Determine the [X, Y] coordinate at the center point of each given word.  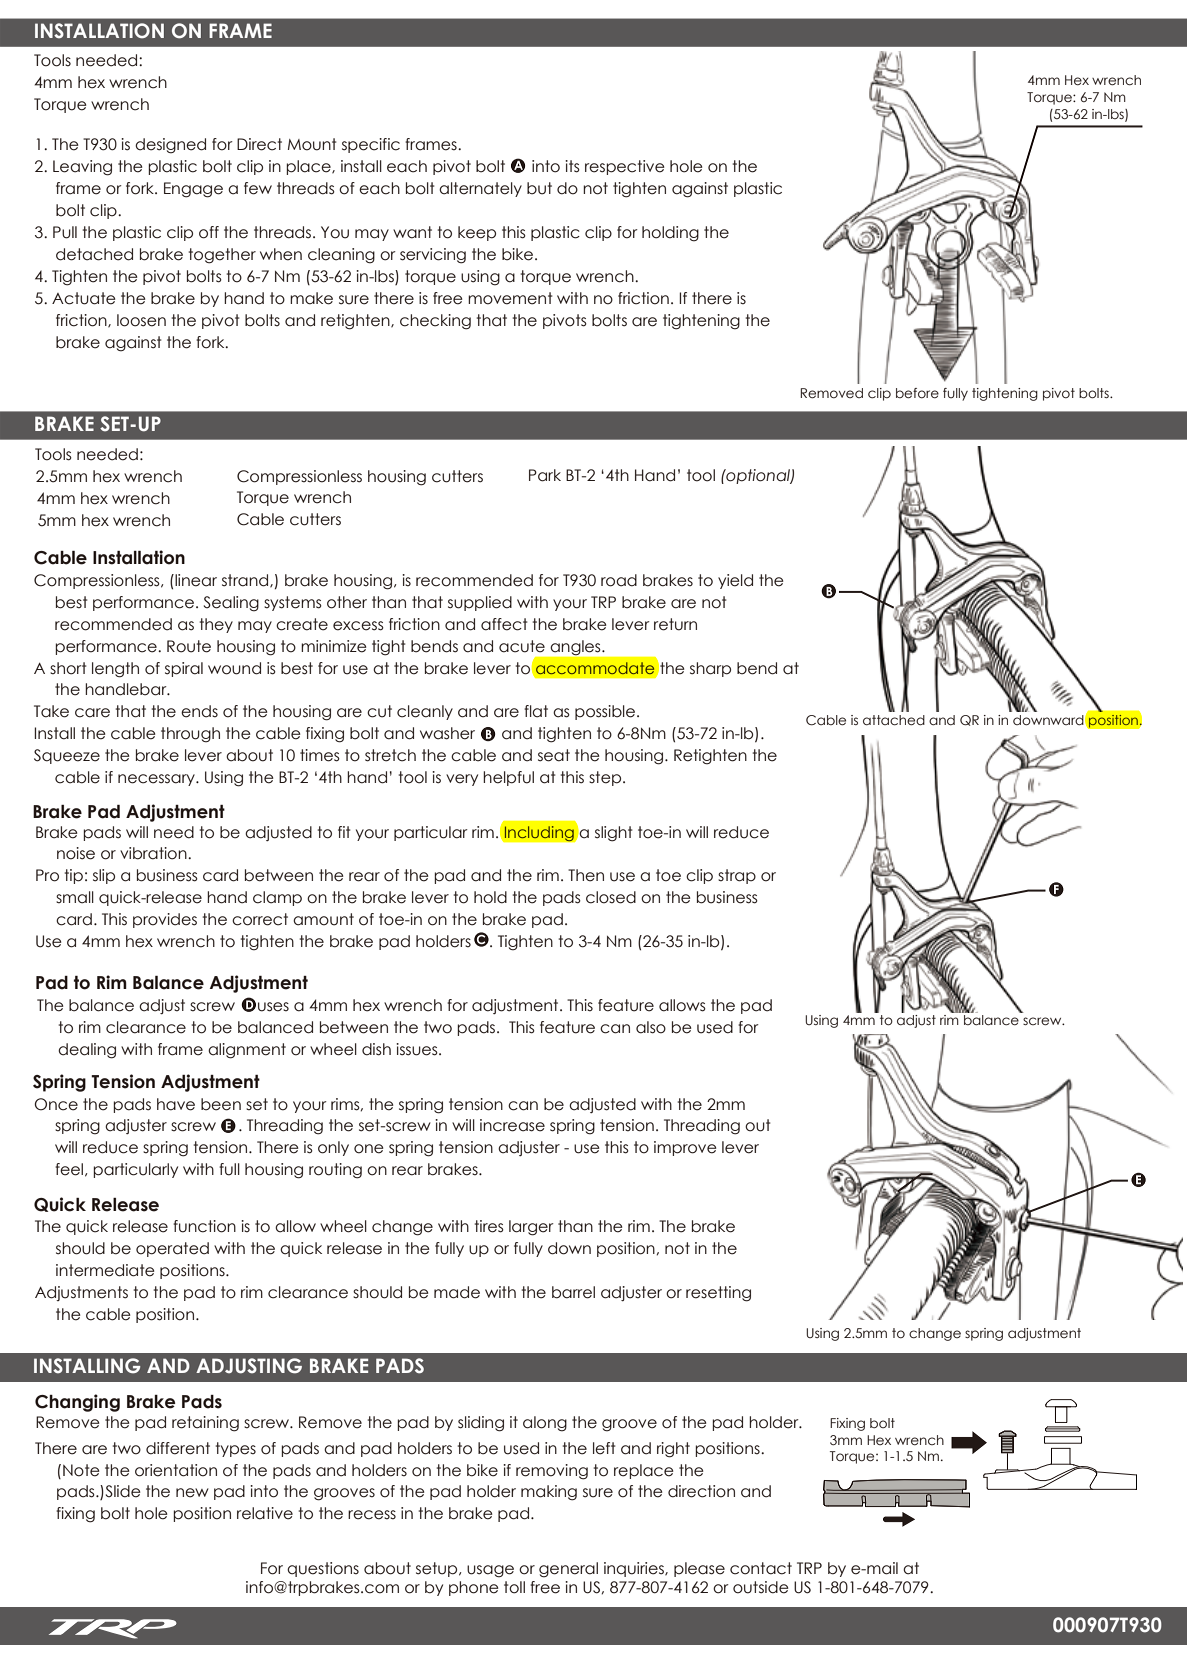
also [651, 1027]
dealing [87, 1051]
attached [894, 720]
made [457, 1292]
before [917, 393]
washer [447, 733]
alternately [480, 189]
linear [195, 580]
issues [418, 1049]
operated [172, 1249]
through [190, 735]
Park [545, 475]
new [192, 1493]
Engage [193, 190]
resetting [718, 1294]
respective [625, 167]
